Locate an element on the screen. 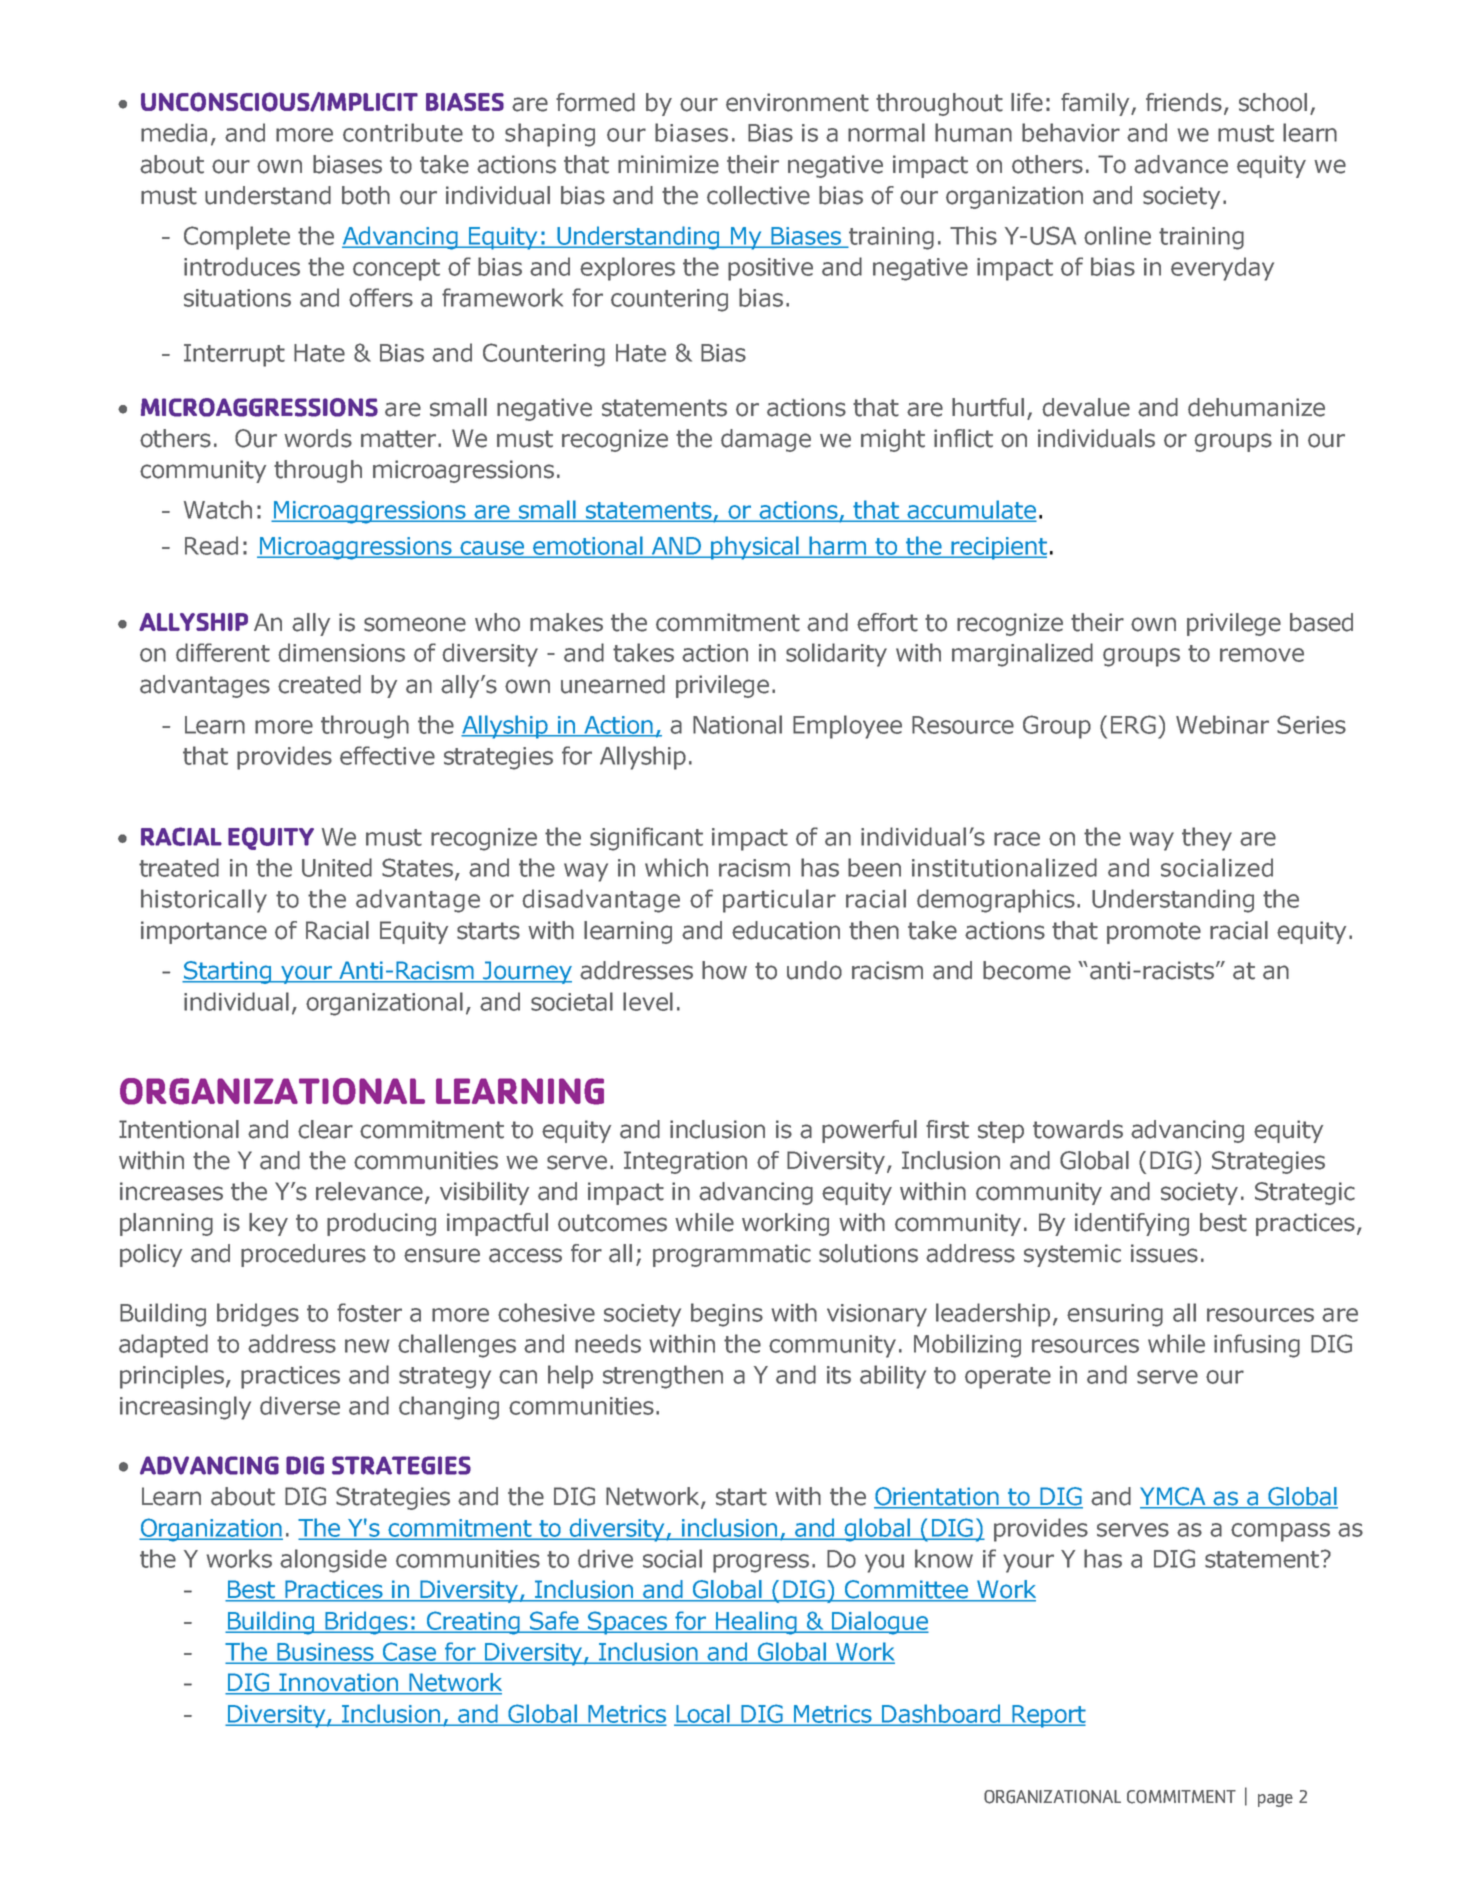  collective is located at coordinates (758, 195).
